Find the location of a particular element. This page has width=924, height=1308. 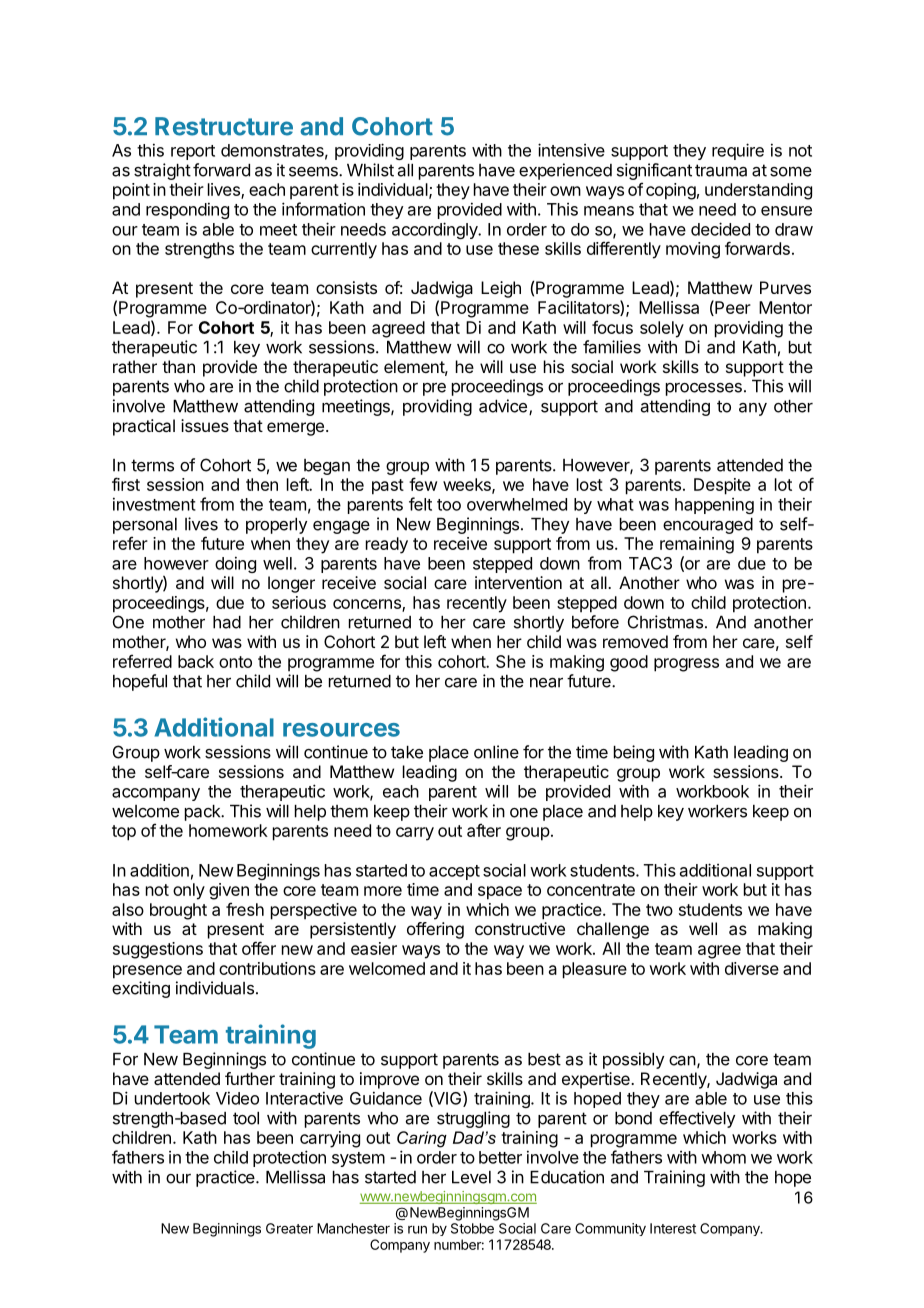

advice is located at coordinates (503, 406).
